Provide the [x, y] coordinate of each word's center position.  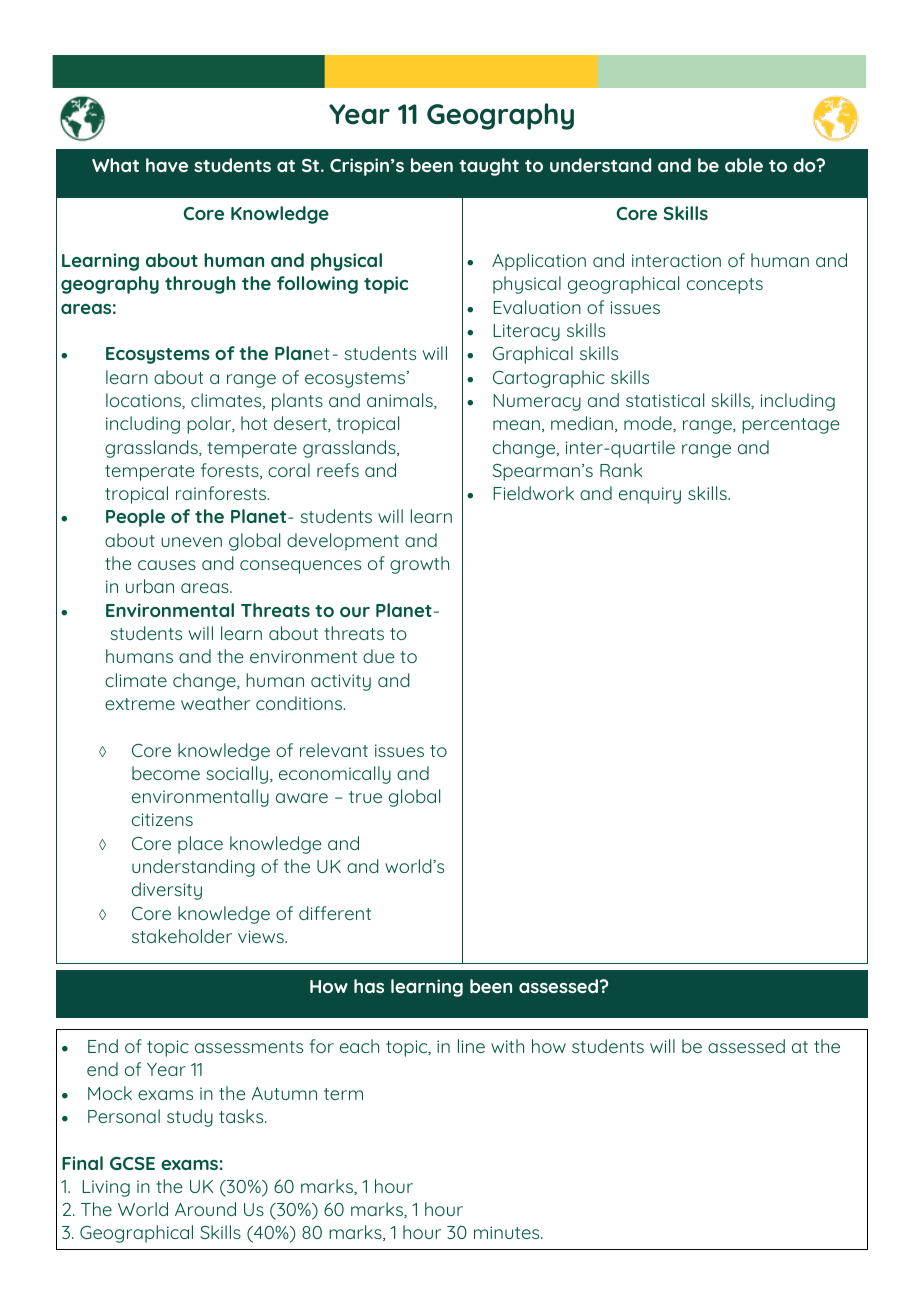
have [167, 165]
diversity [167, 891]
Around [205, 1209]
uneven [191, 542]
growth [419, 565]
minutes [508, 1232]
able [744, 165]
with [507, 1046]
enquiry [650, 495]
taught [489, 167]
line [471, 1046]
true [365, 797]
